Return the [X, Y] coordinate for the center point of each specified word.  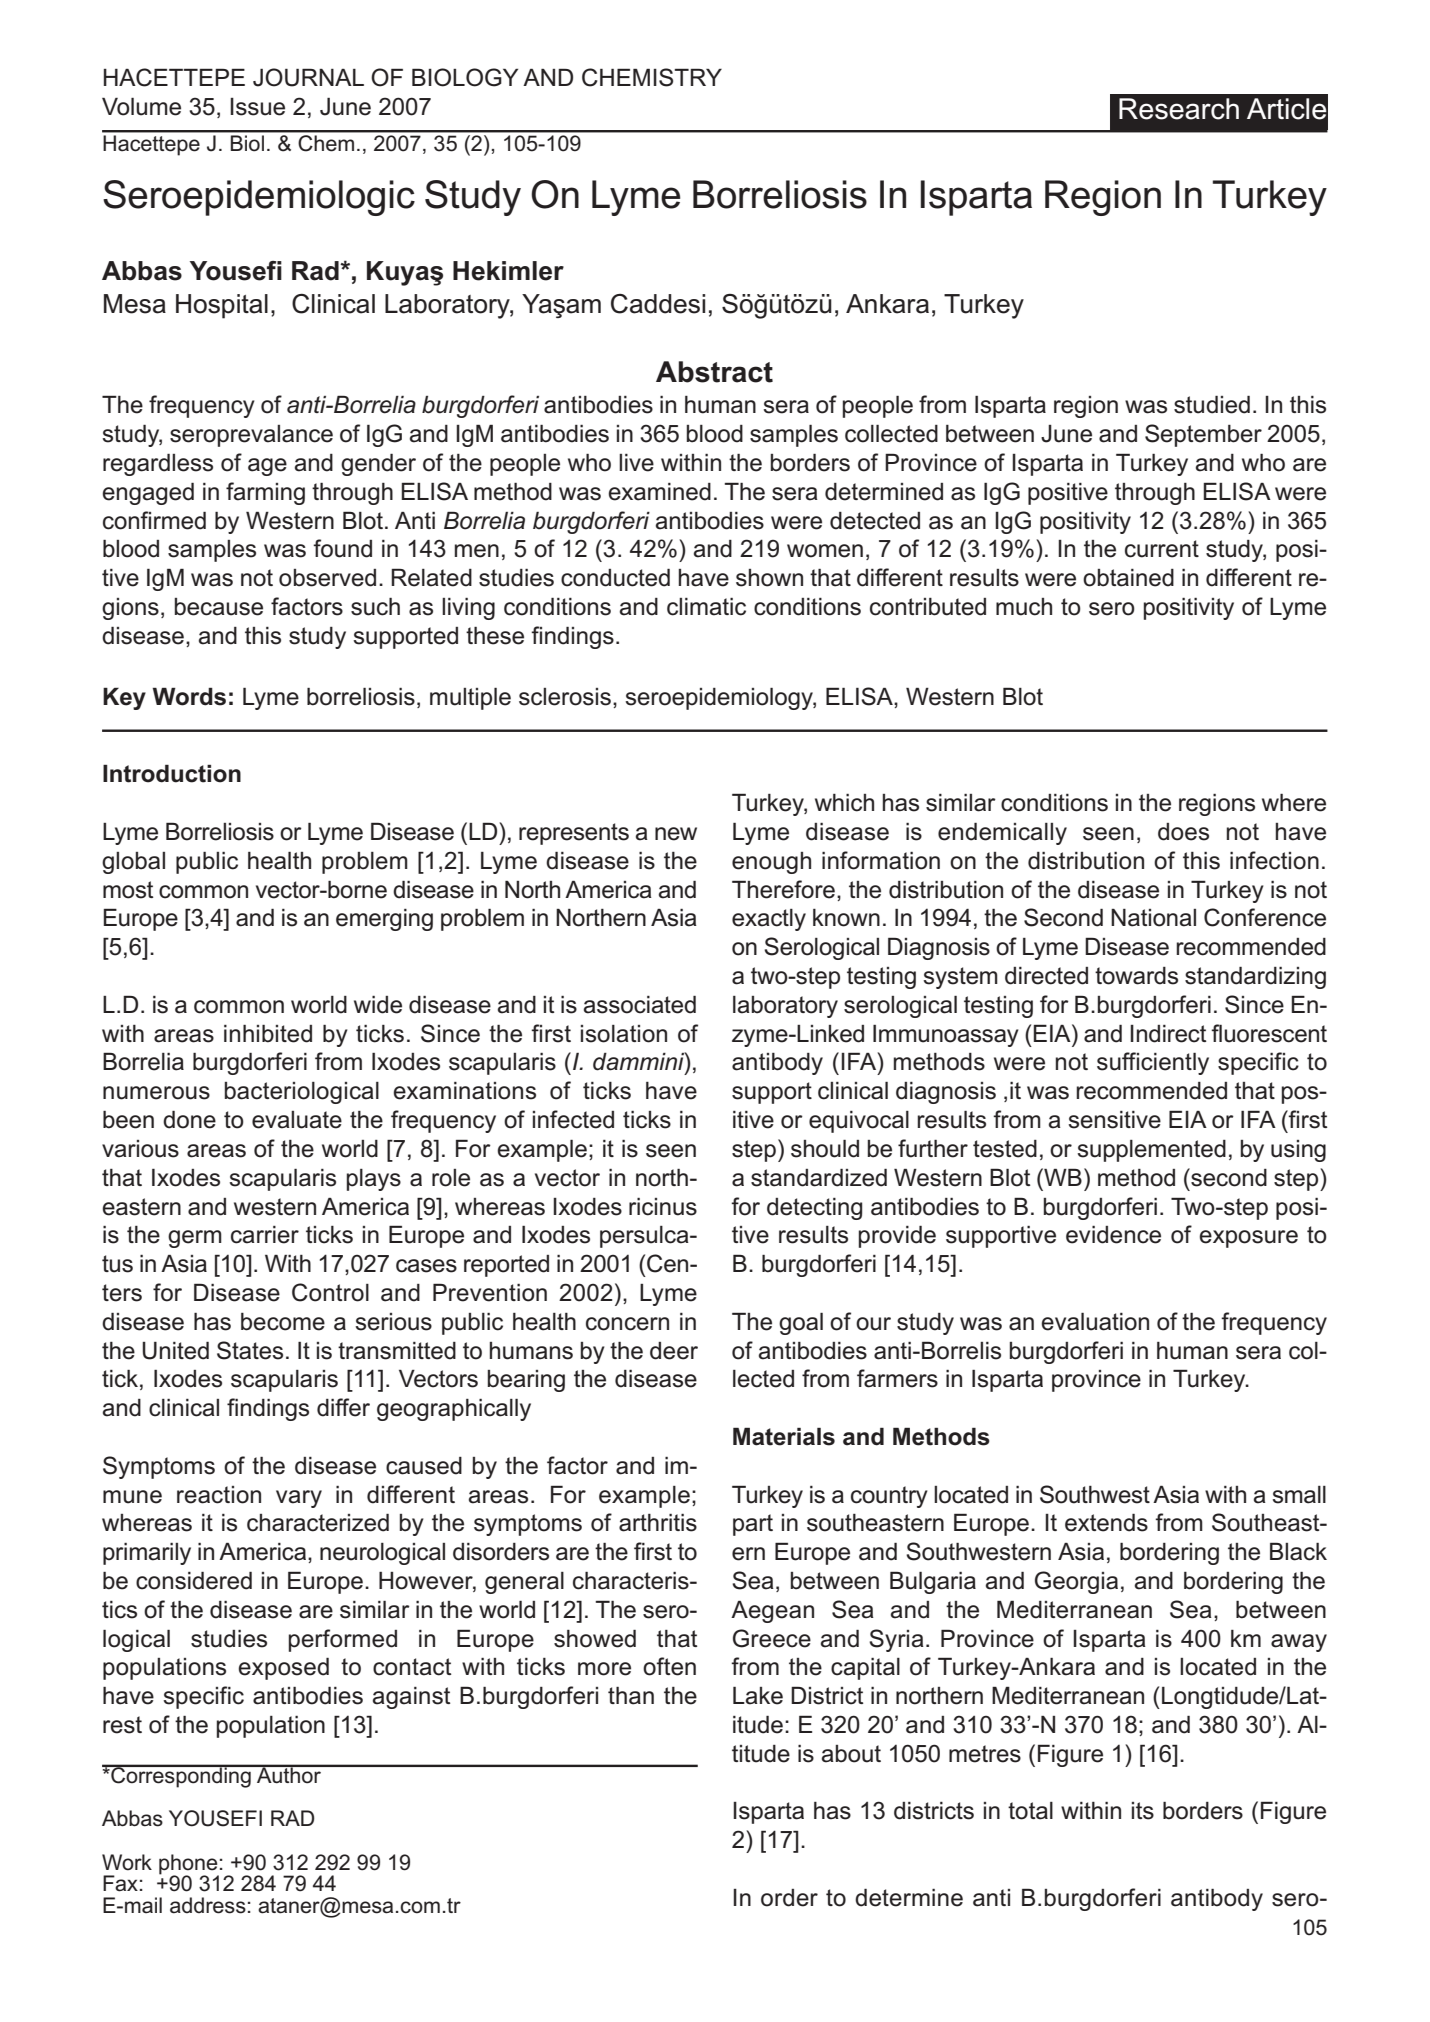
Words [189, 696]
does [1183, 832]
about [851, 1754]
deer [674, 1351]
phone [189, 1865]
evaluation [1095, 1322]
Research [1179, 109]
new [676, 834]
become [283, 1322]
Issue [257, 107]
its [1143, 1811]
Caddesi [658, 304]
